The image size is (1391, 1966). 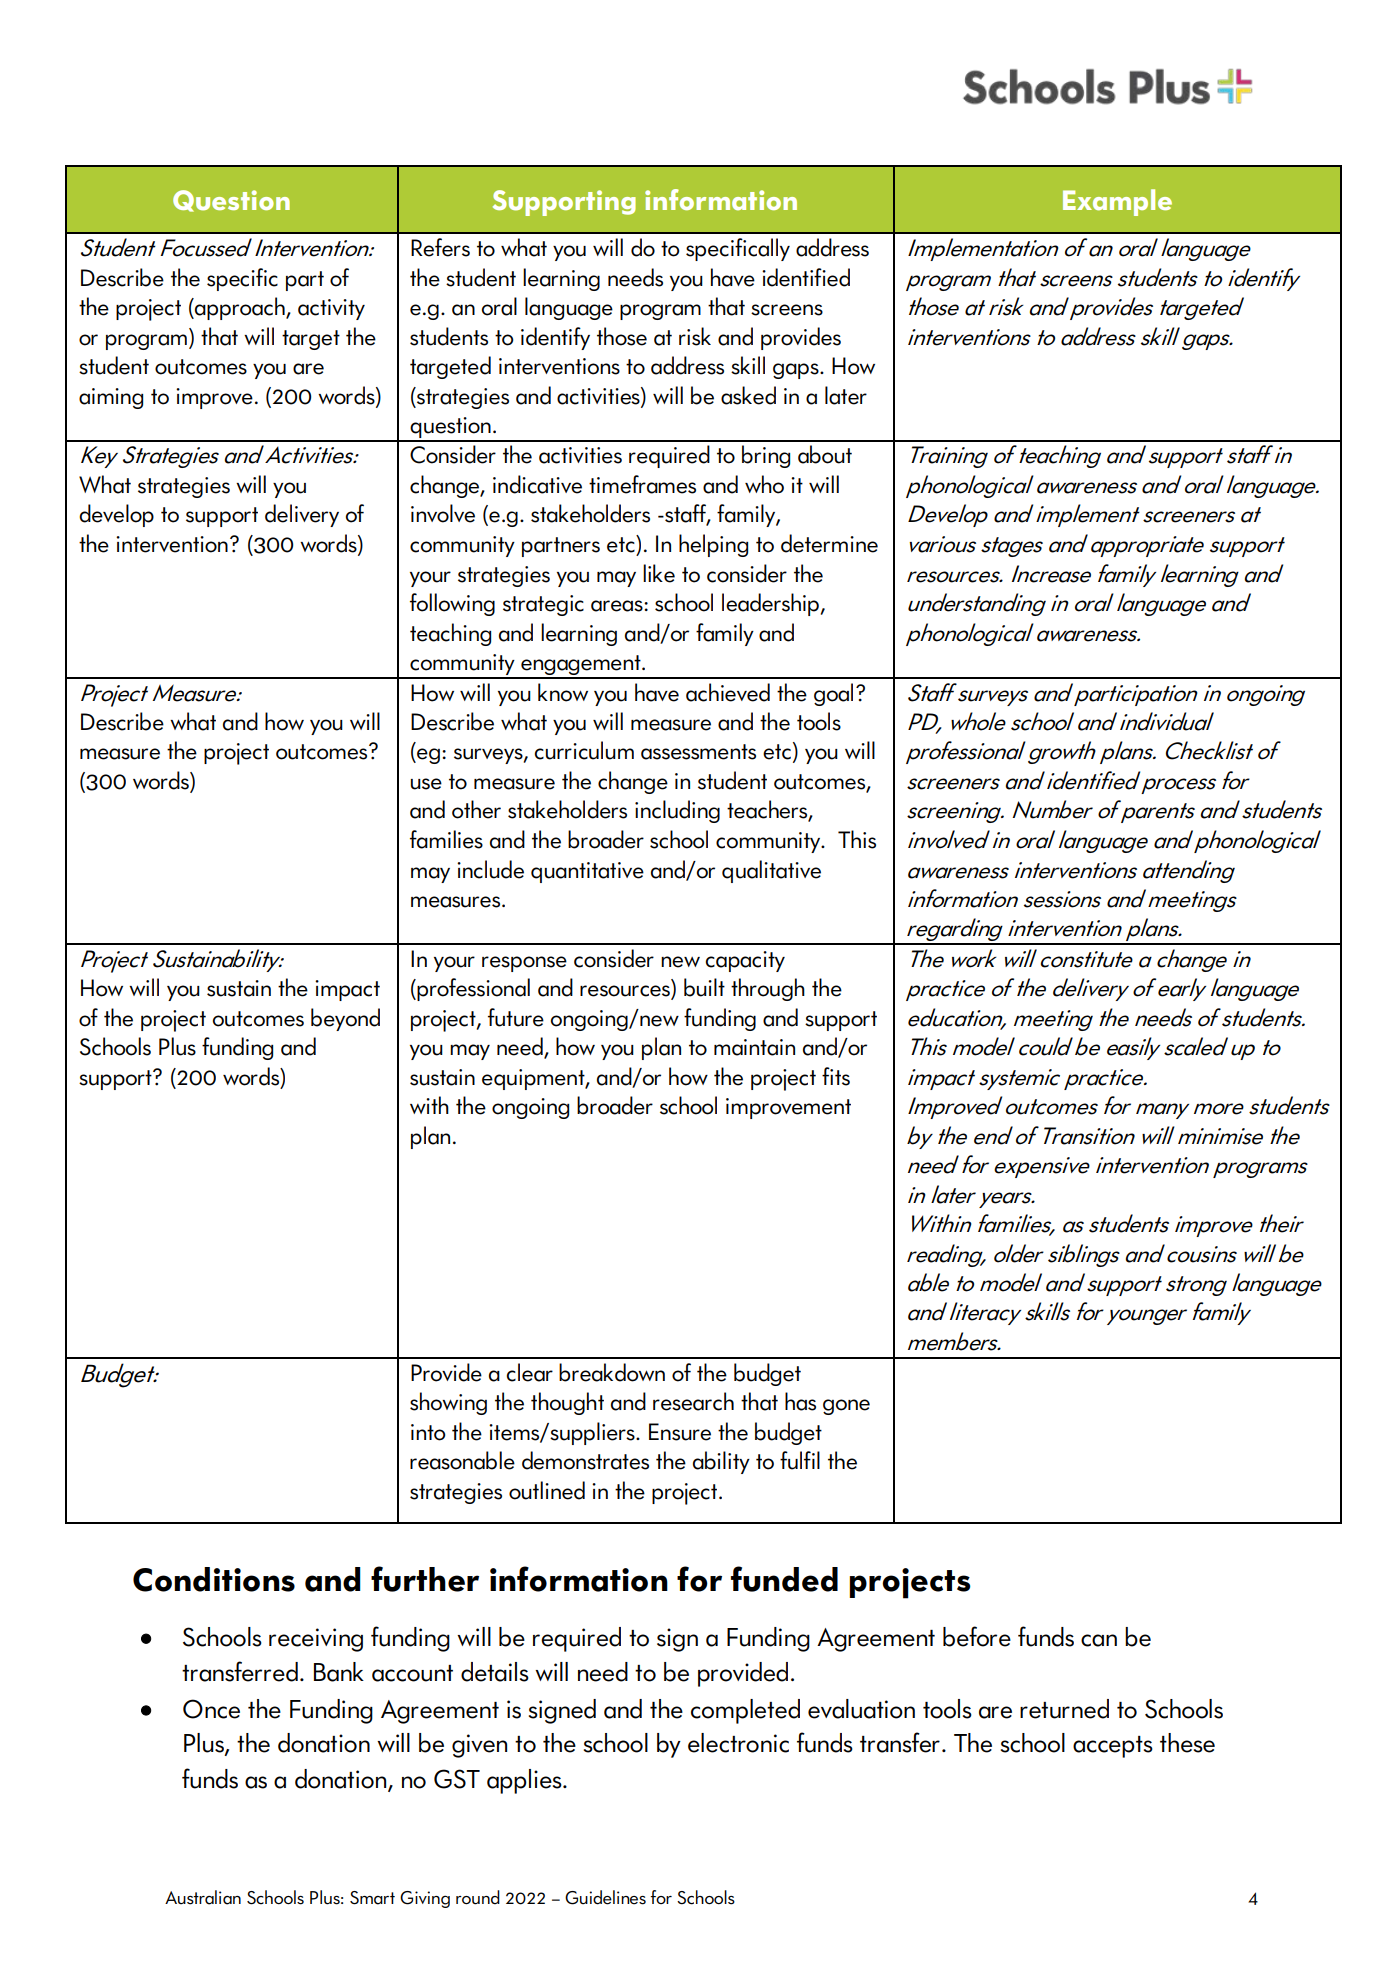 What do you see at coordinates (677, 811) in the screenshot?
I see `including` at bounding box center [677, 811].
